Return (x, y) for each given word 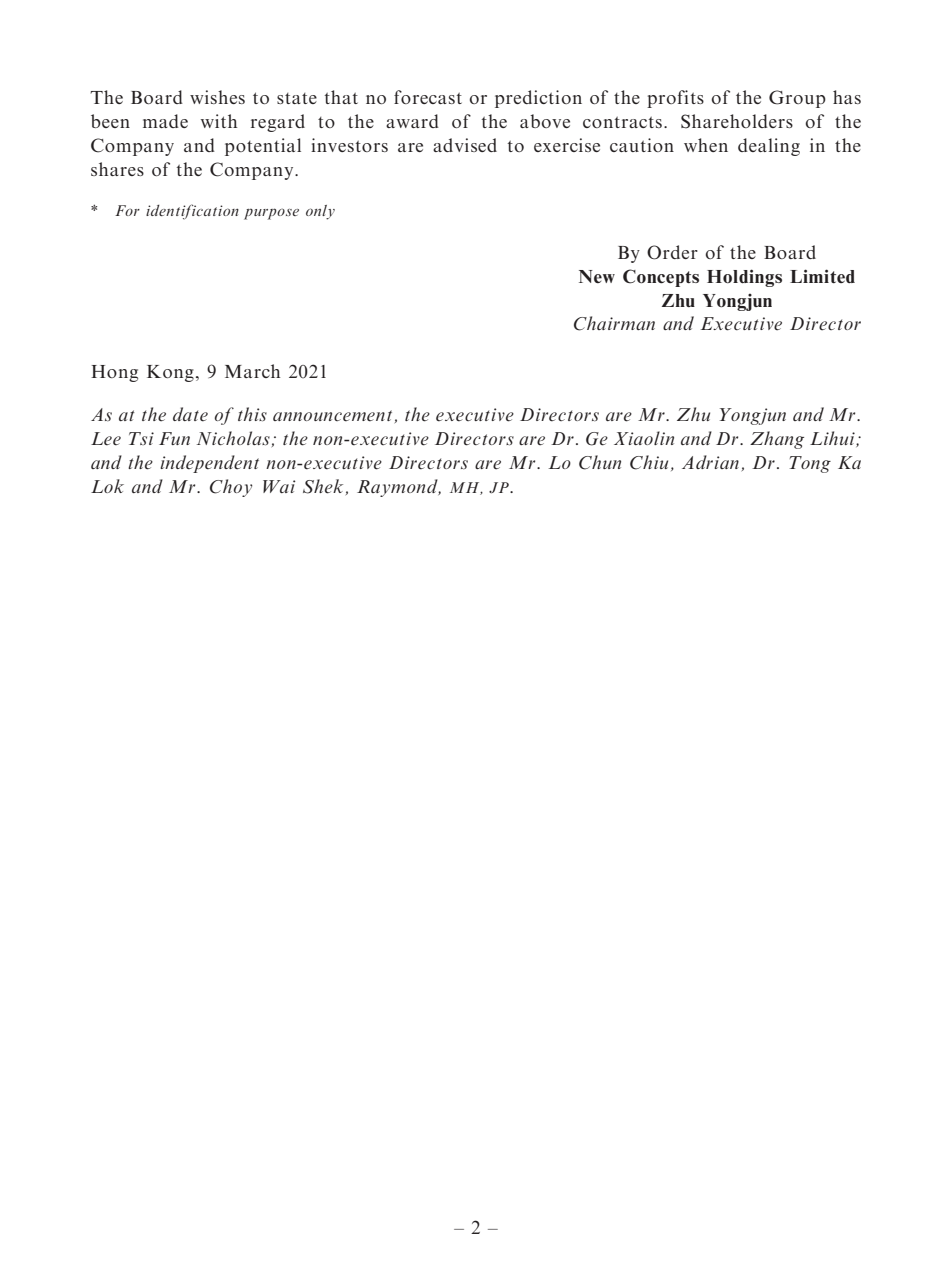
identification (192, 212)
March (252, 371)
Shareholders (737, 121)
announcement (332, 416)
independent (209, 464)
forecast (428, 97)
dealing (769, 147)
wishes (217, 97)
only (320, 212)
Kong (170, 373)
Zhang (777, 440)
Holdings (744, 278)
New (597, 276)
